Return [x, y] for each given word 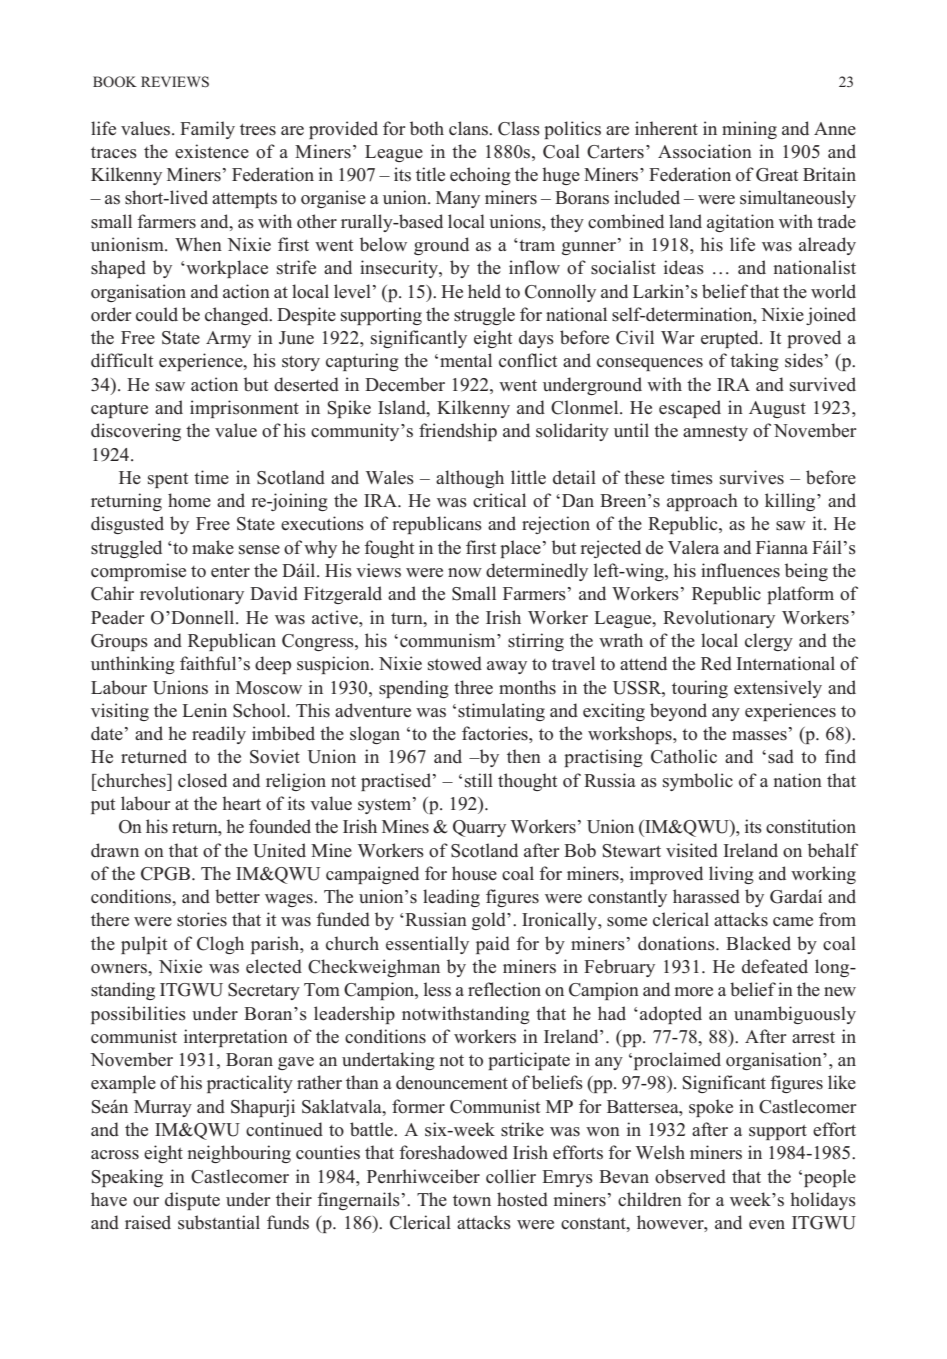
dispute [192, 1201]
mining [749, 130]
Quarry [479, 828]
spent [168, 480]
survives [752, 477]
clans [469, 128]
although [470, 479]
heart [241, 803]
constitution [811, 826]
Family [207, 130]
